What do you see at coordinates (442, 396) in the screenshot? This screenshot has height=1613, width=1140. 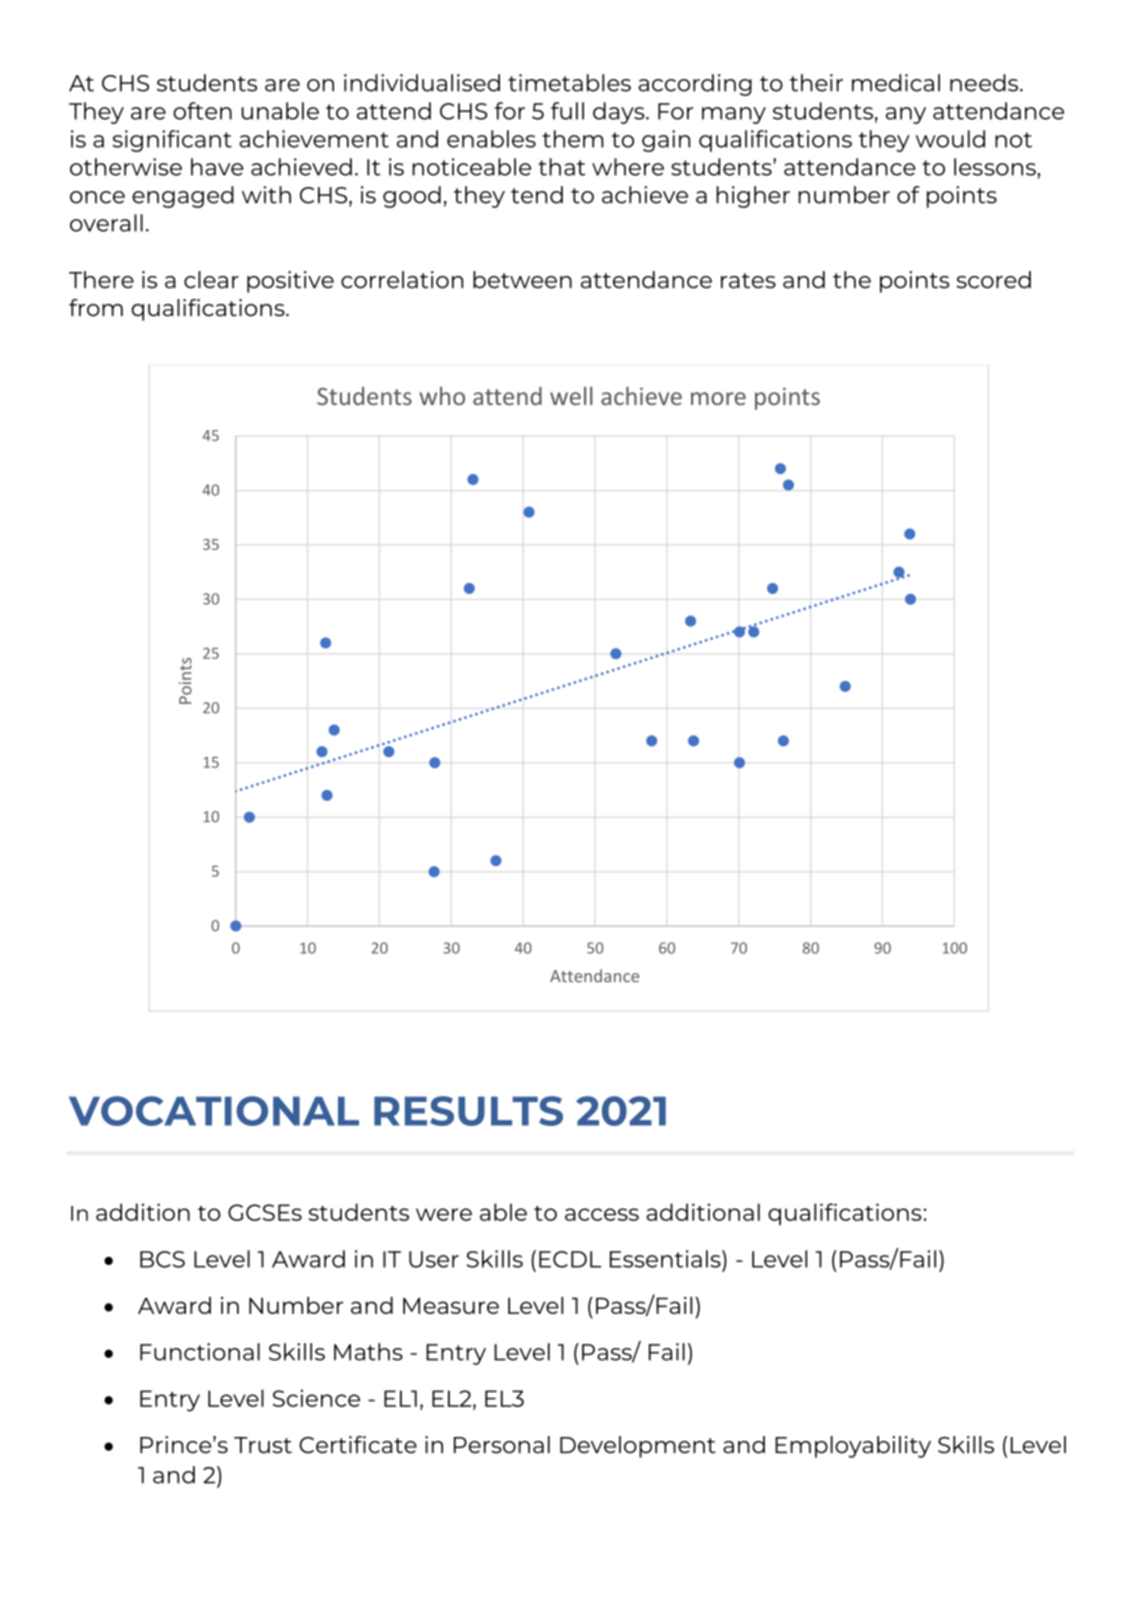 I see `who` at bounding box center [442, 396].
